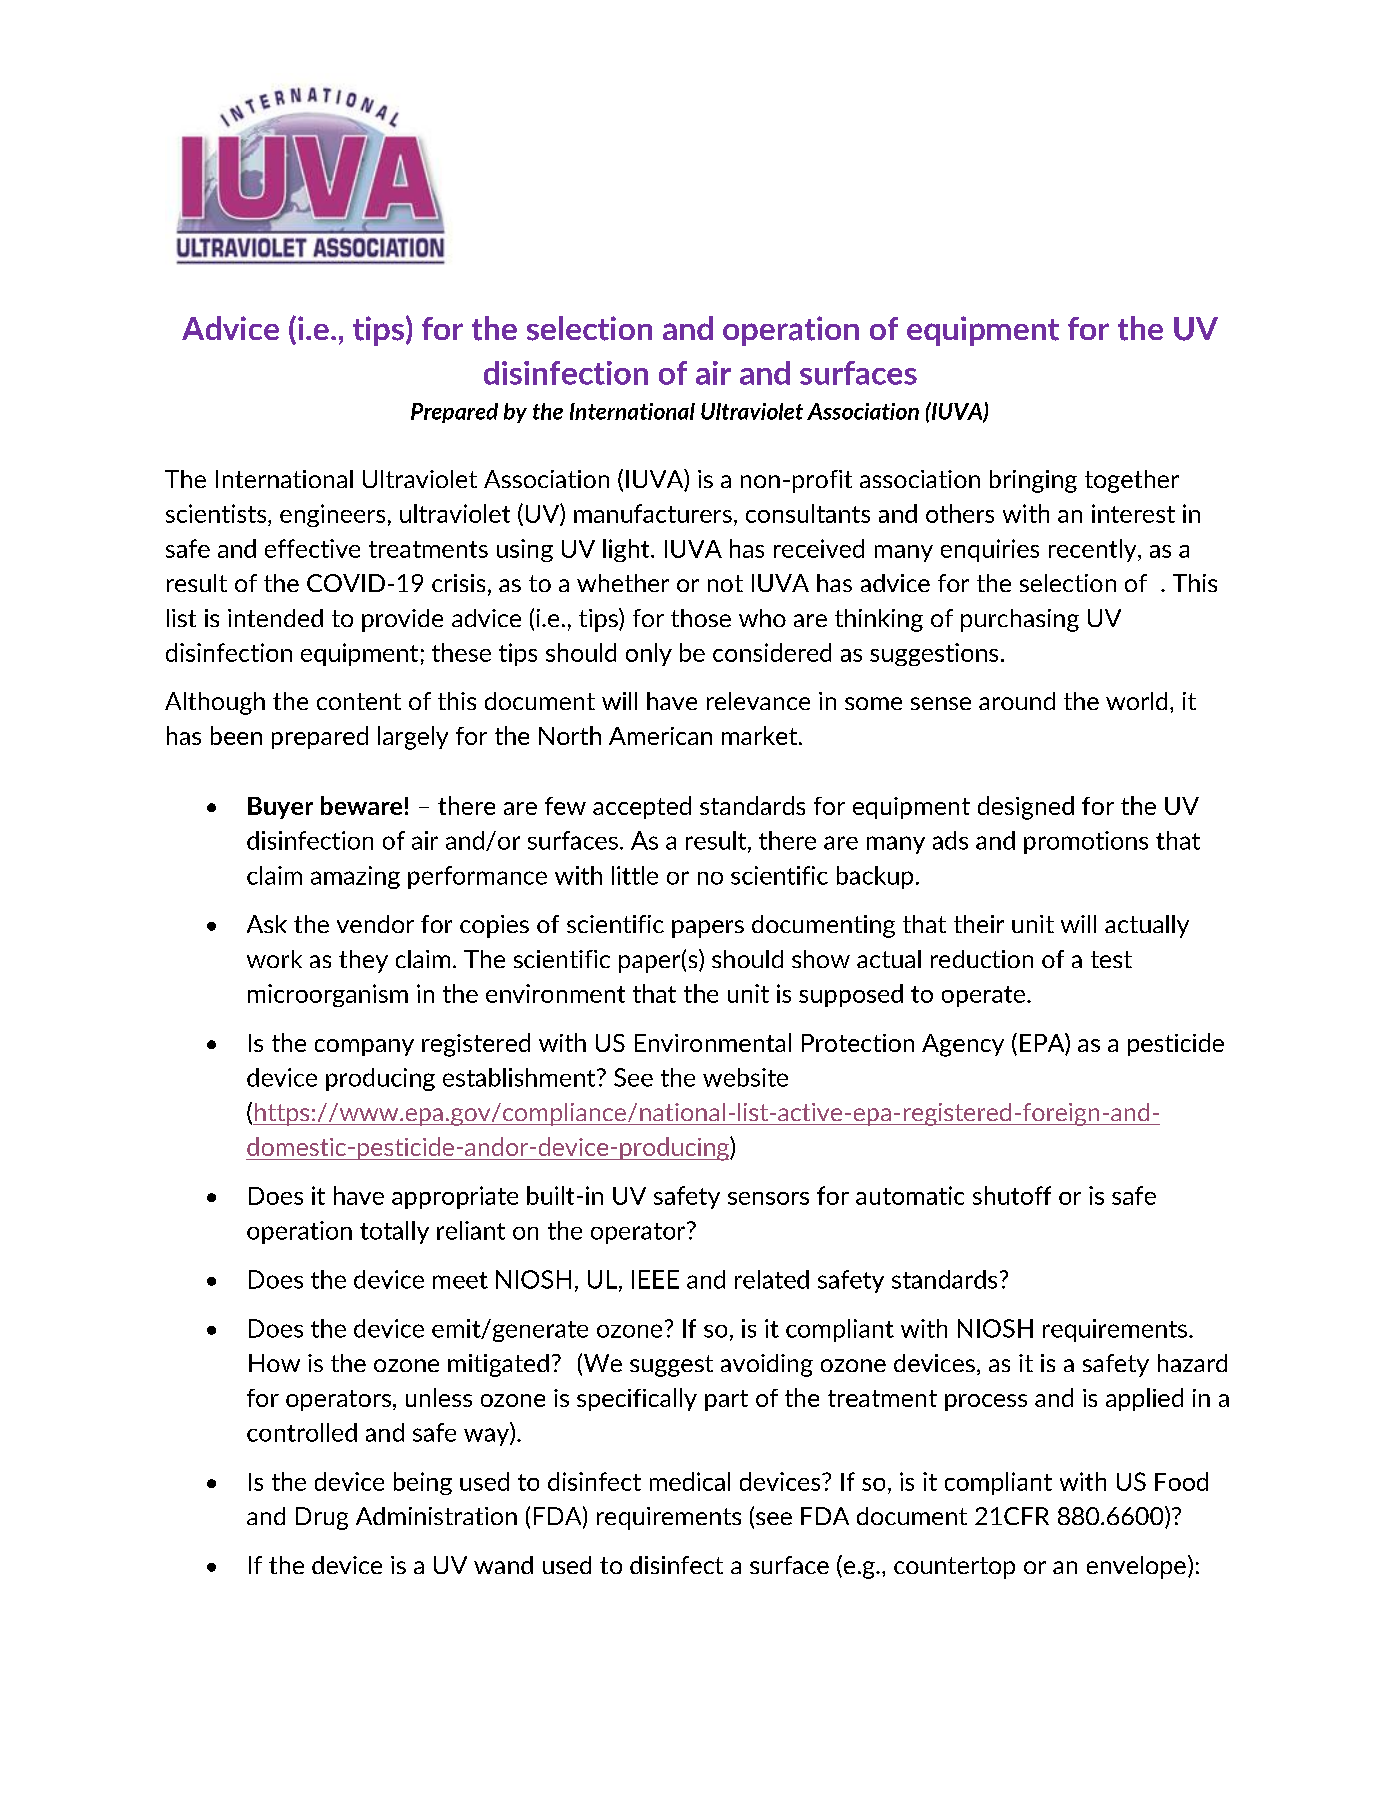 Image resolution: width=1400 pixels, height=1812 pixels. What do you see at coordinates (359, 701) in the screenshot?
I see `content` at bounding box center [359, 701].
